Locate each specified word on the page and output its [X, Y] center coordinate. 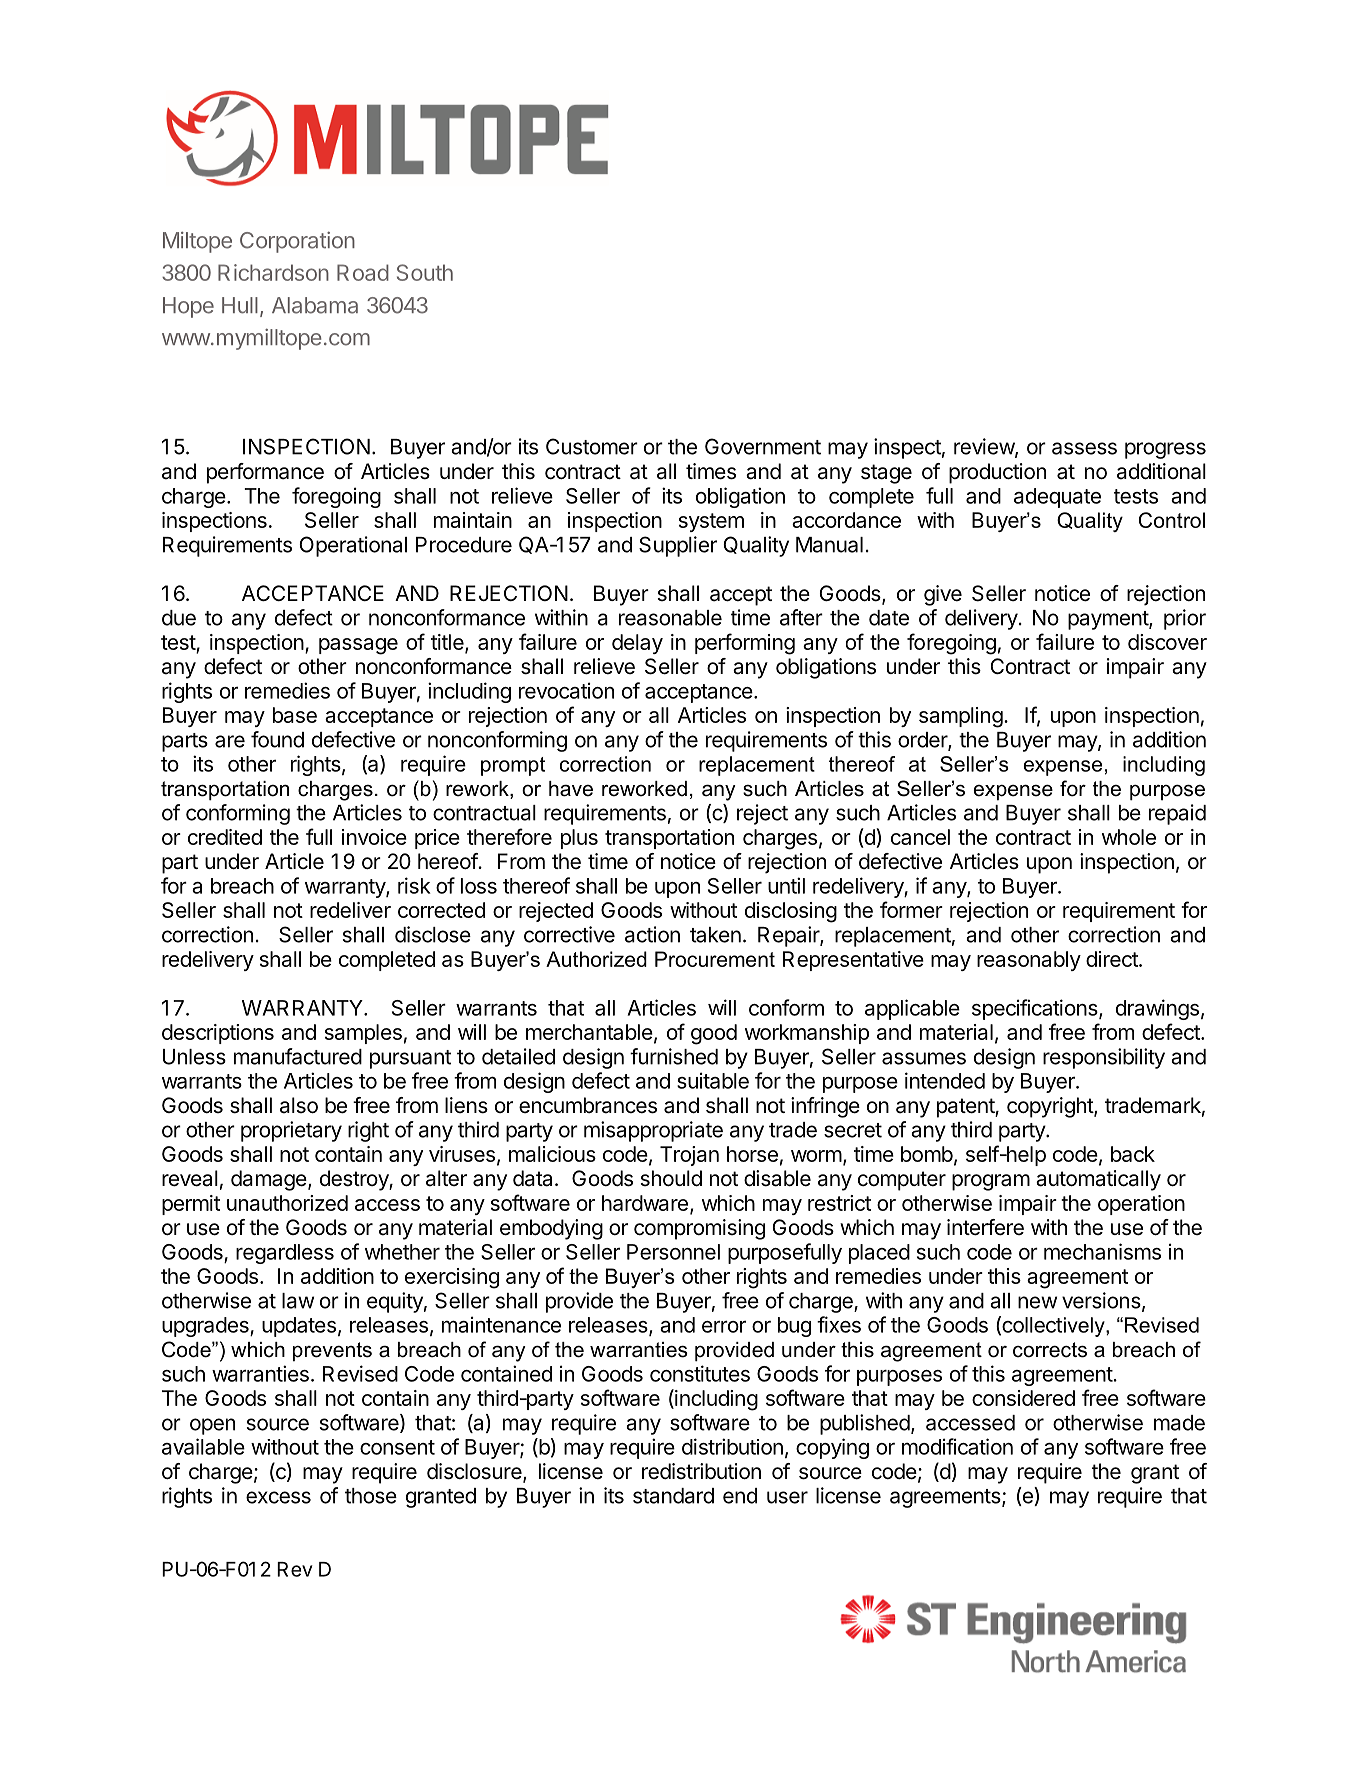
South [425, 272]
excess [278, 1497]
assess [1084, 448]
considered [1023, 1398]
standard [673, 1496]
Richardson [273, 272]
